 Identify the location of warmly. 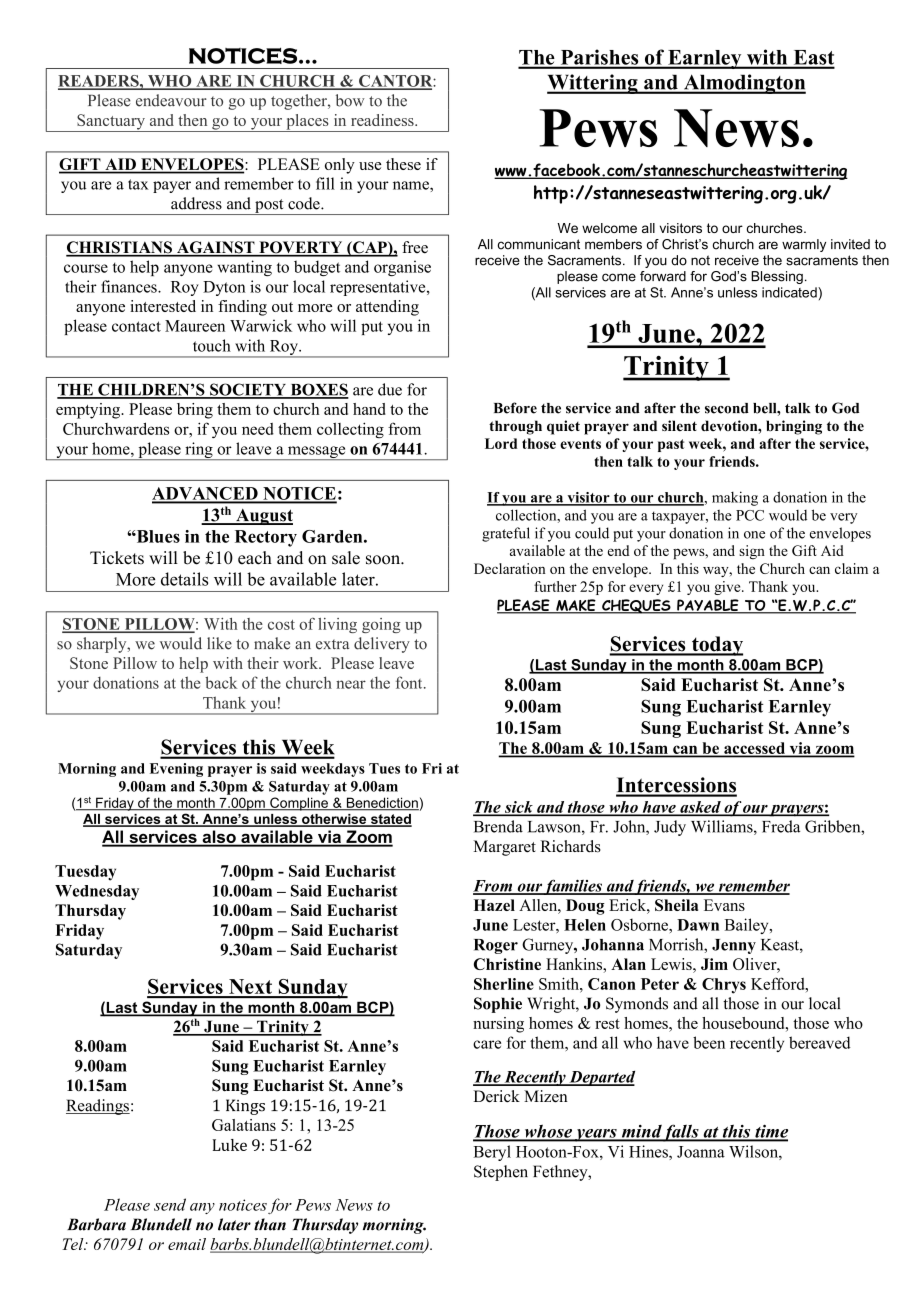
(804, 245).
